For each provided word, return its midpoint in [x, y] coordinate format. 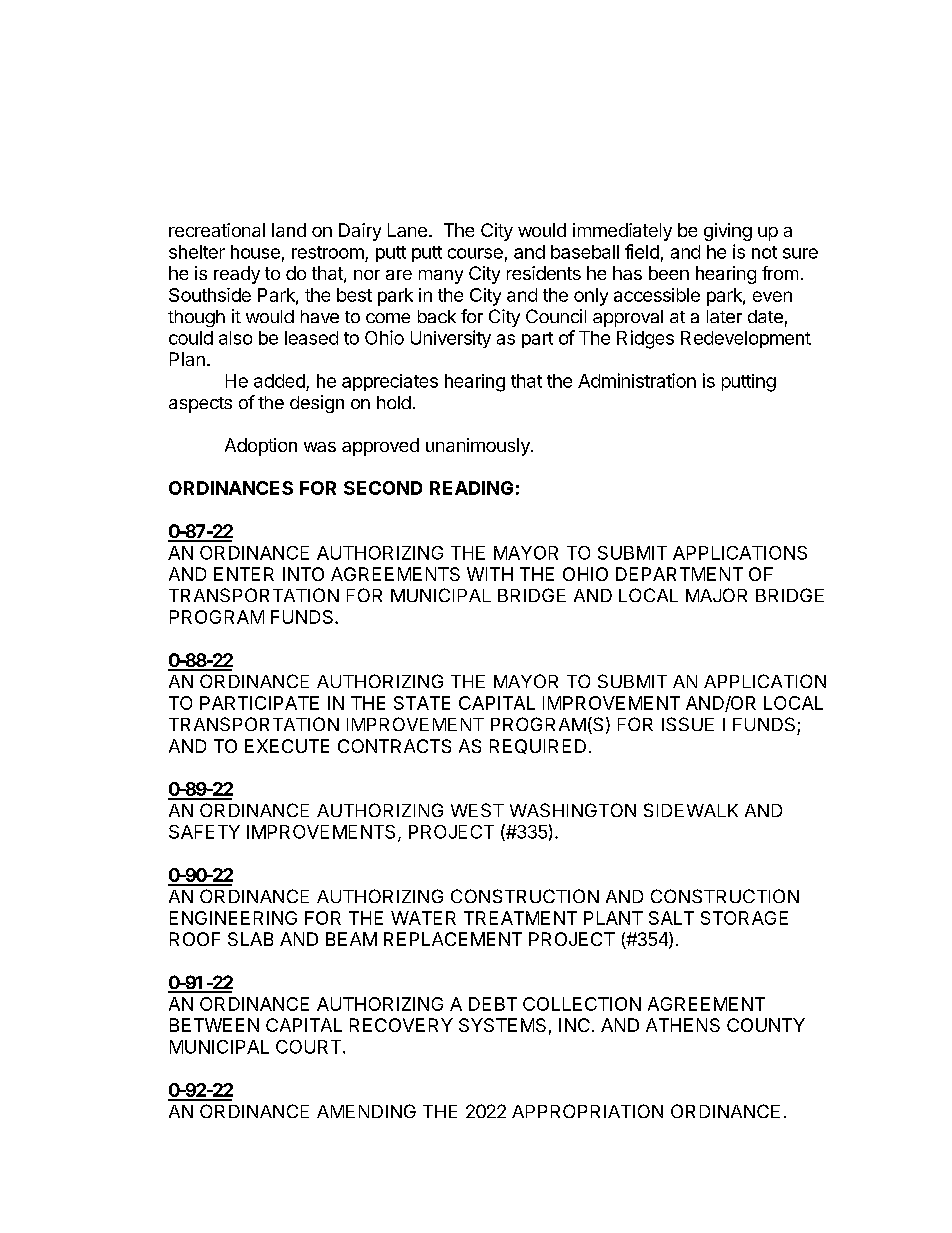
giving [728, 232]
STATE [422, 703]
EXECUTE [287, 746]
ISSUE [688, 724]
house [255, 252]
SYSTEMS [502, 1025]
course [475, 253]
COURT [310, 1047]
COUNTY [766, 1025]
